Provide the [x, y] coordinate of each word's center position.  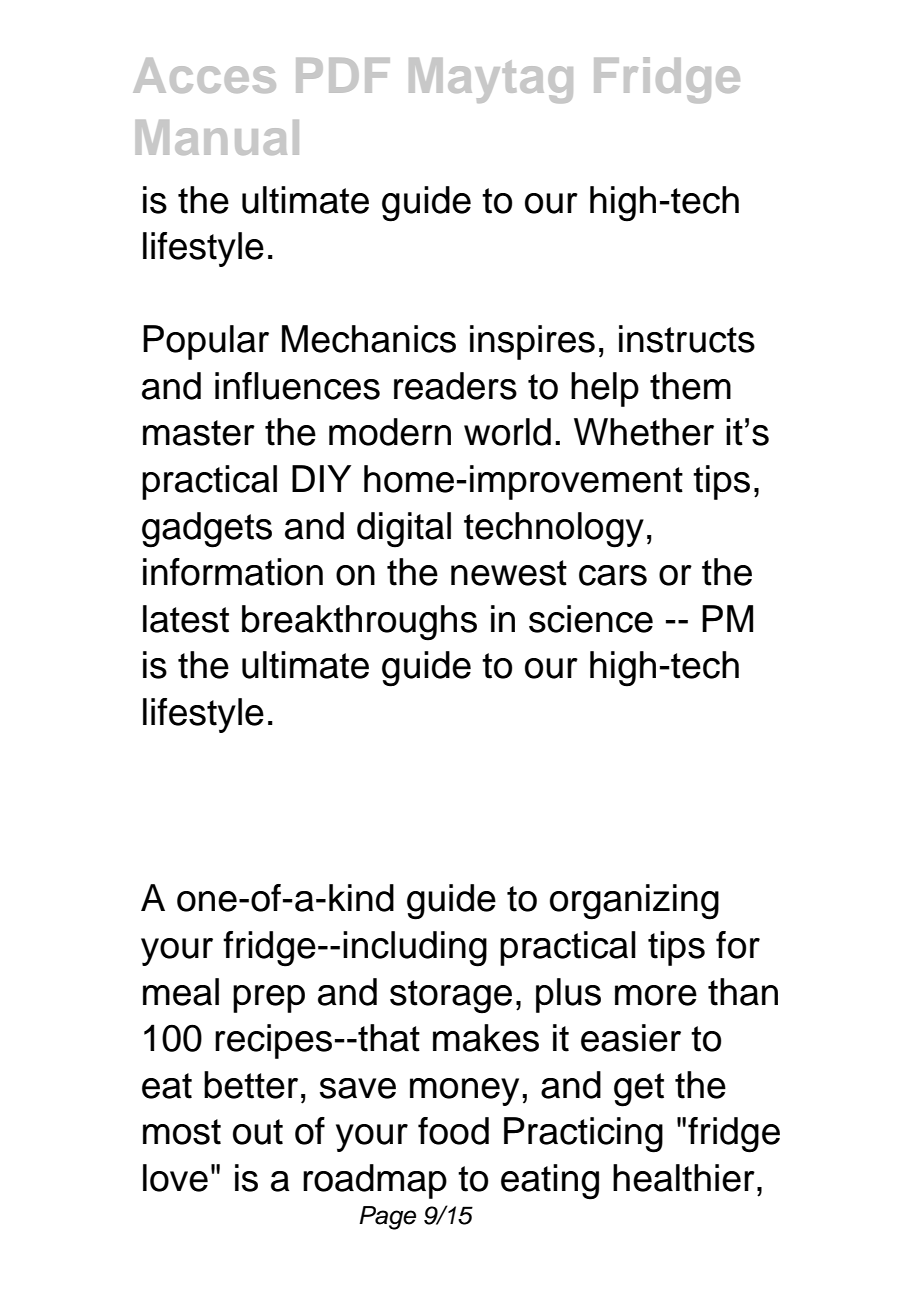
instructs [687, 339]
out [258, 1132]
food [453, 1131]
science [591, 619]
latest [186, 619]
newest [509, 573]
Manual [217, 137]
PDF [343, 75]
